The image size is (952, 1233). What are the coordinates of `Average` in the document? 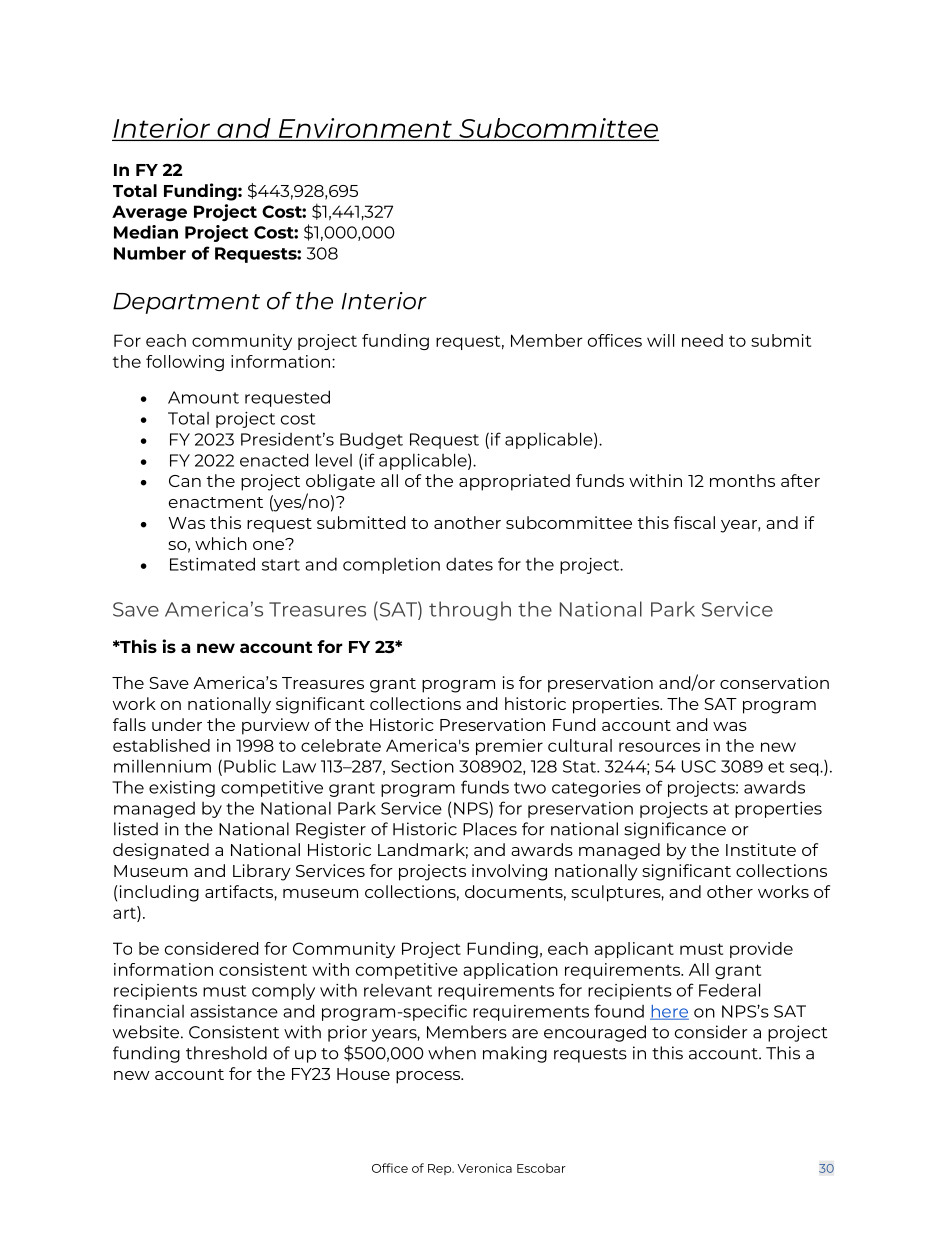 It's located at (149, 213).
